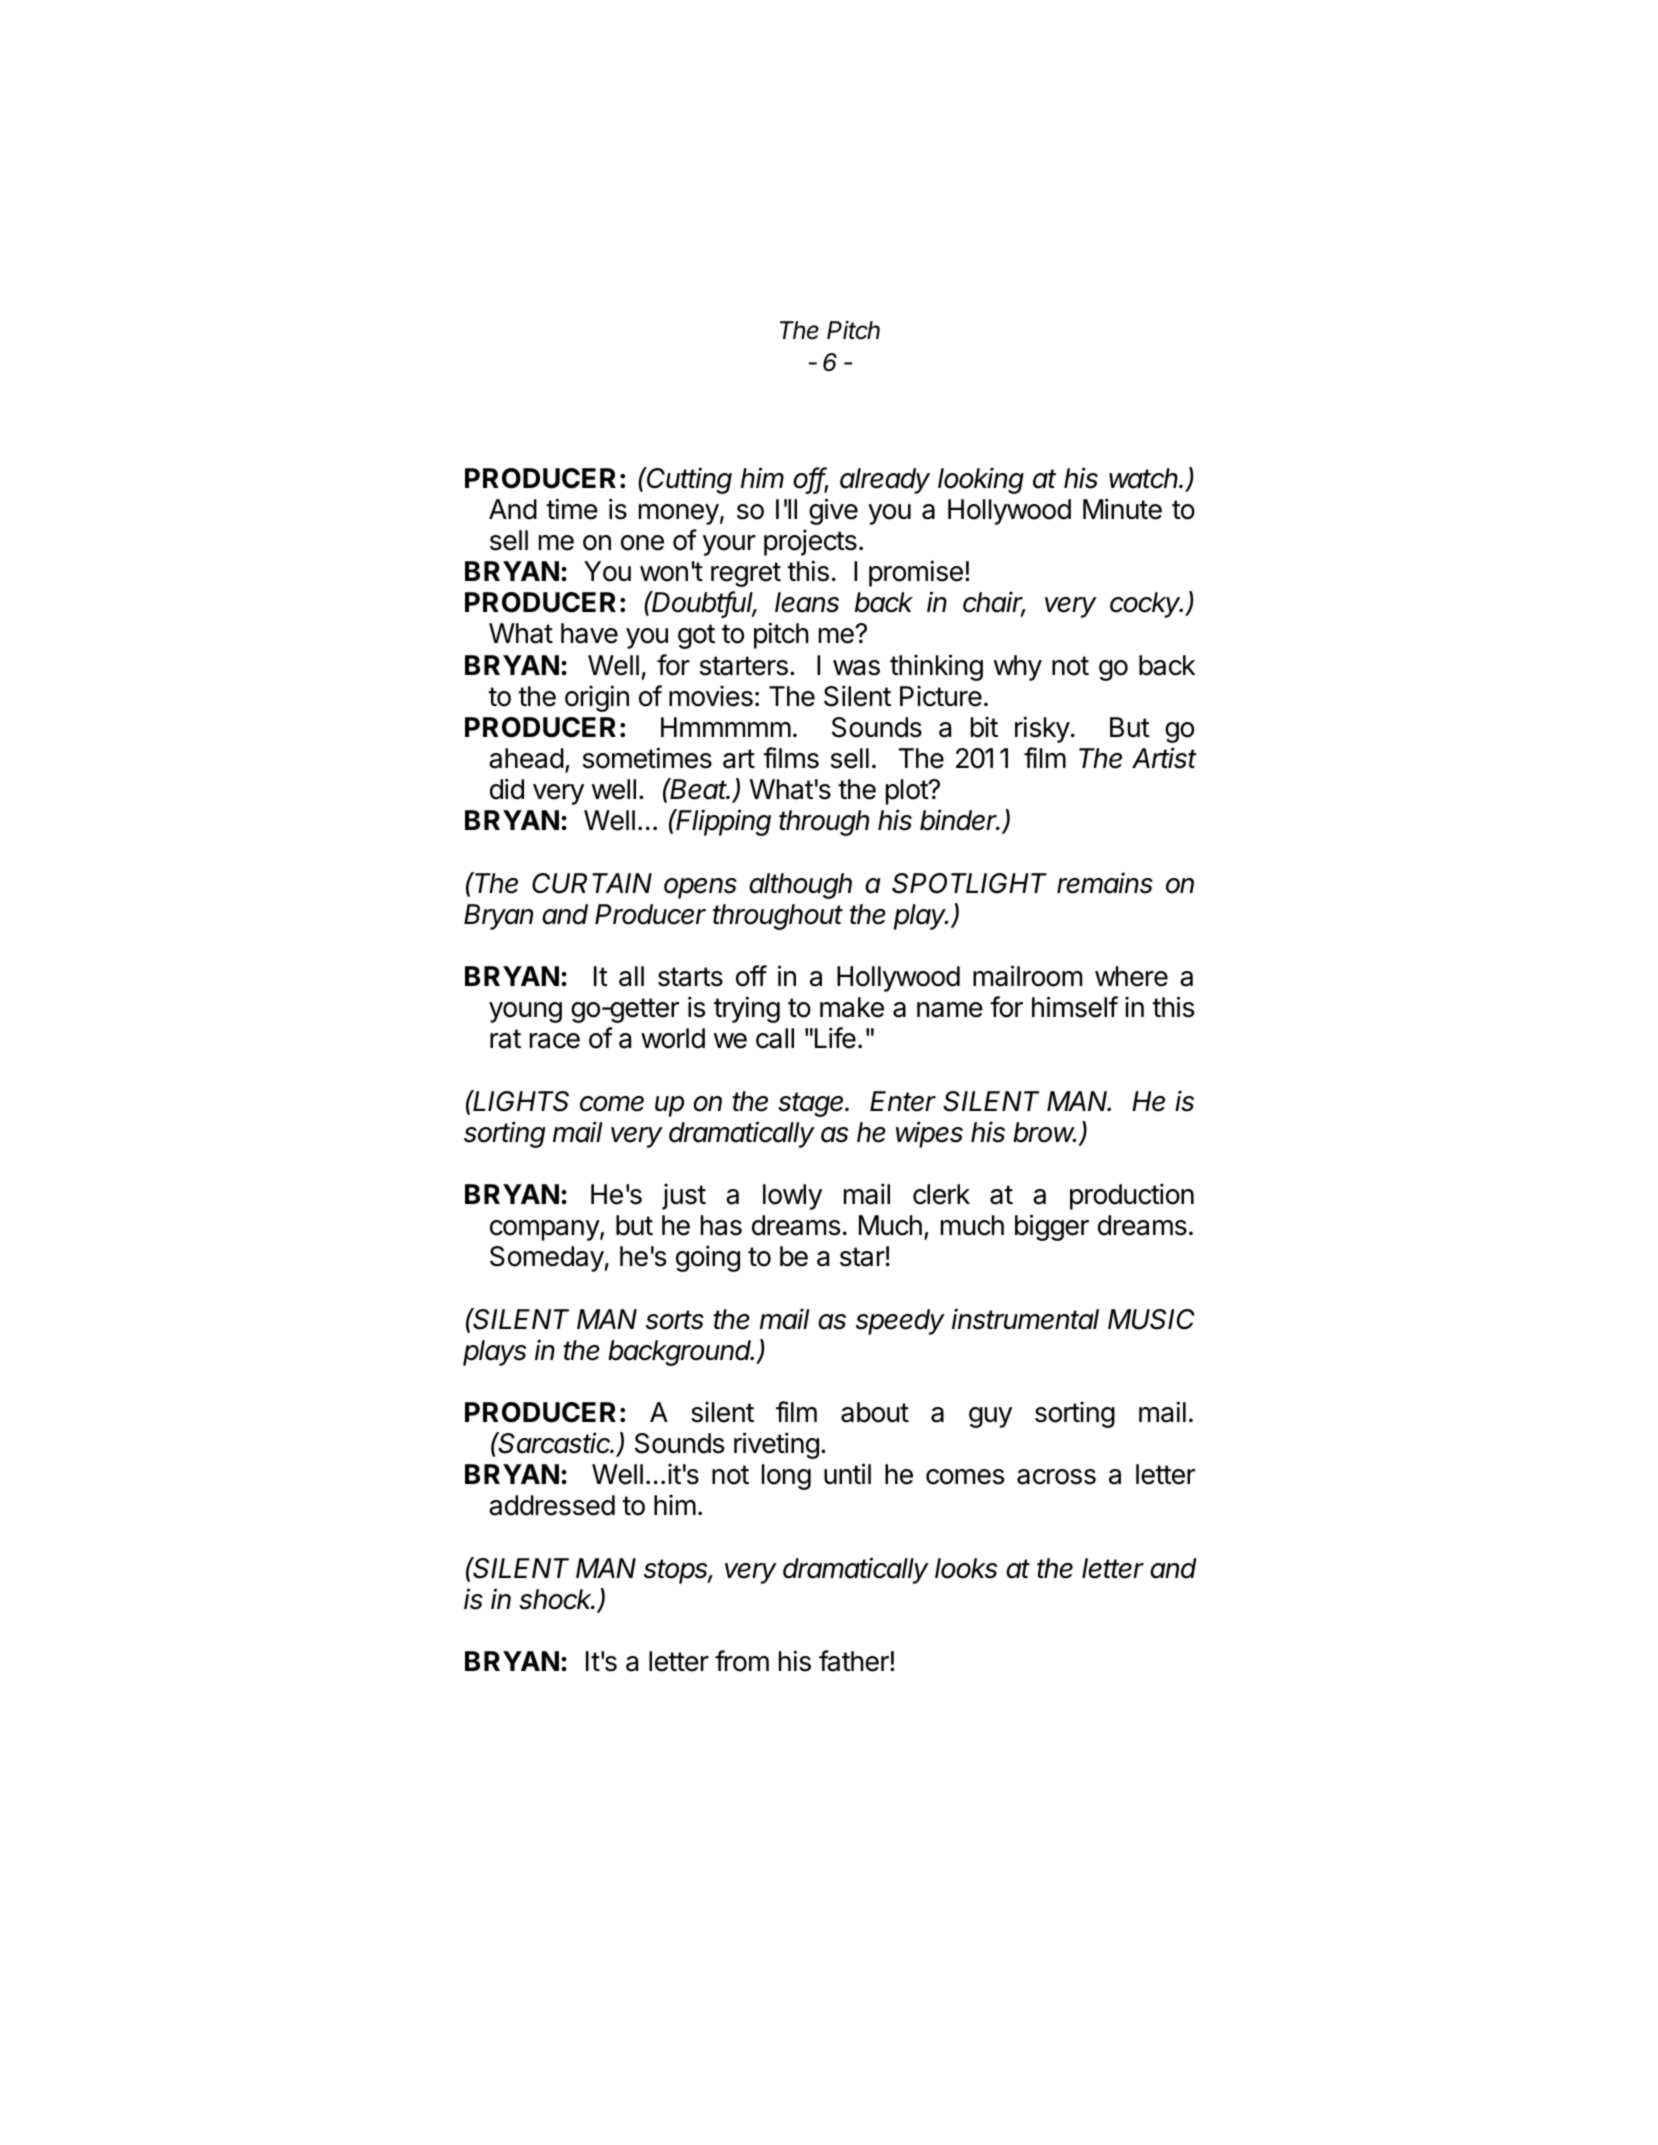  I want to click on give, so click(833, 511).
